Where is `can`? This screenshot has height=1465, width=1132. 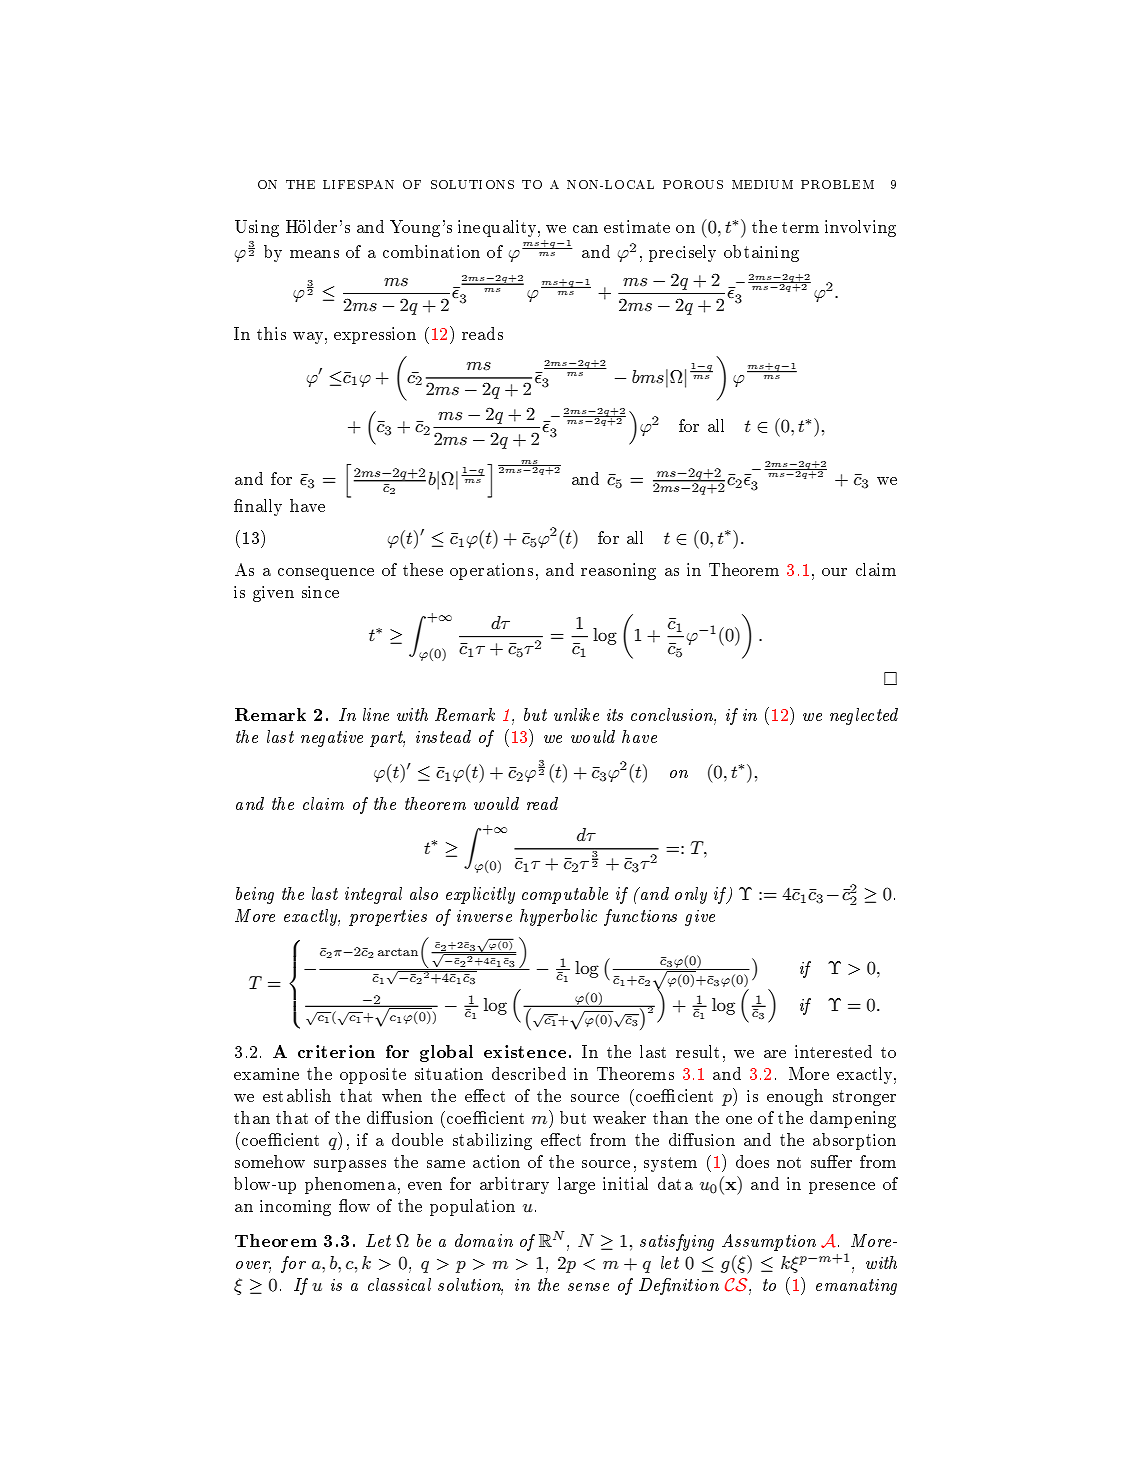
can is located at coordinates (585, 229).
